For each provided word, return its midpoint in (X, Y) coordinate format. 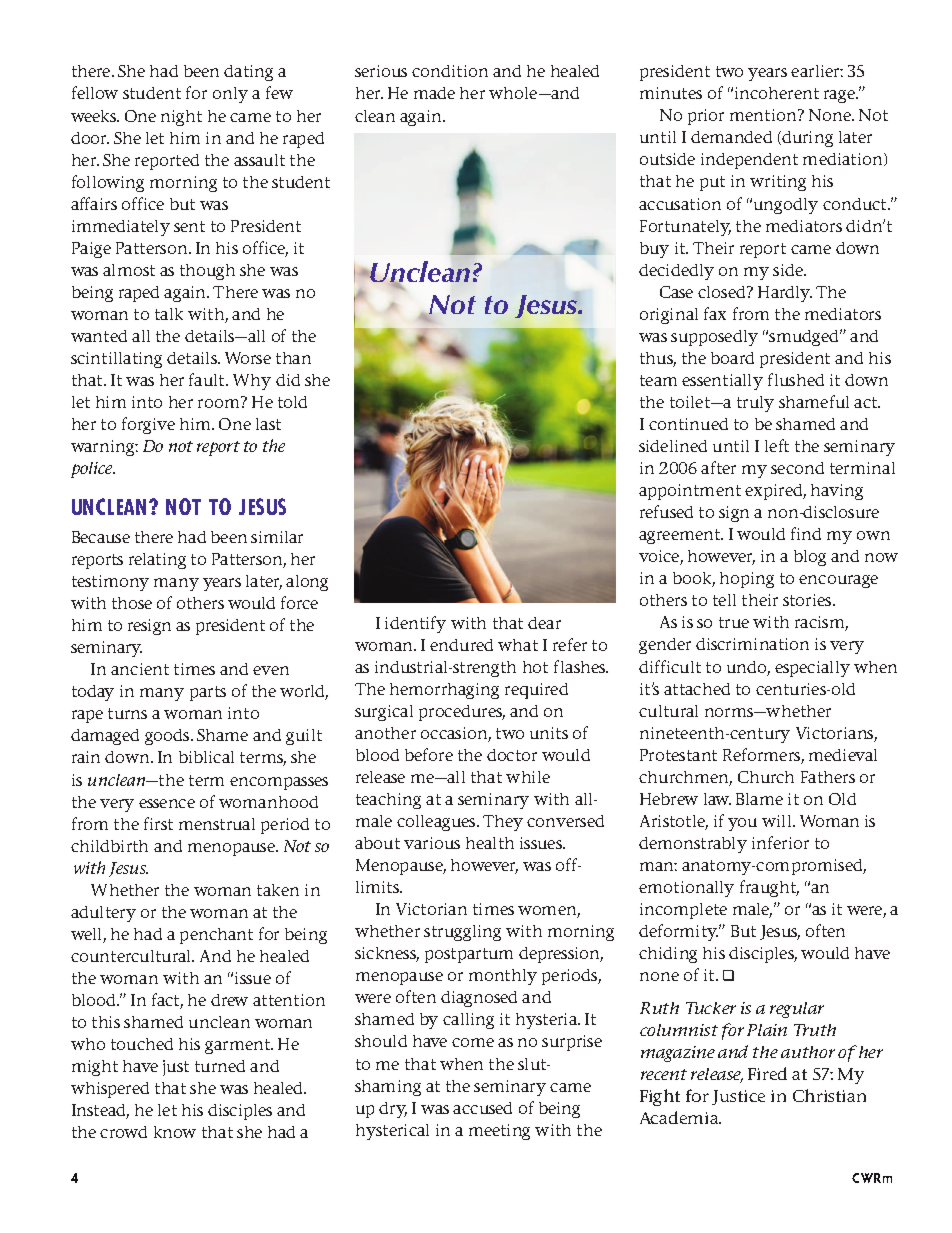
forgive (148, 425)
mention (764, 115)
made (434, 93)
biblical (206, 757)
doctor (512, 755)
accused (482, 1108)
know (175, 1132)
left (777, 445)
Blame (759, 799)
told (292, 402)
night (181, 118)
